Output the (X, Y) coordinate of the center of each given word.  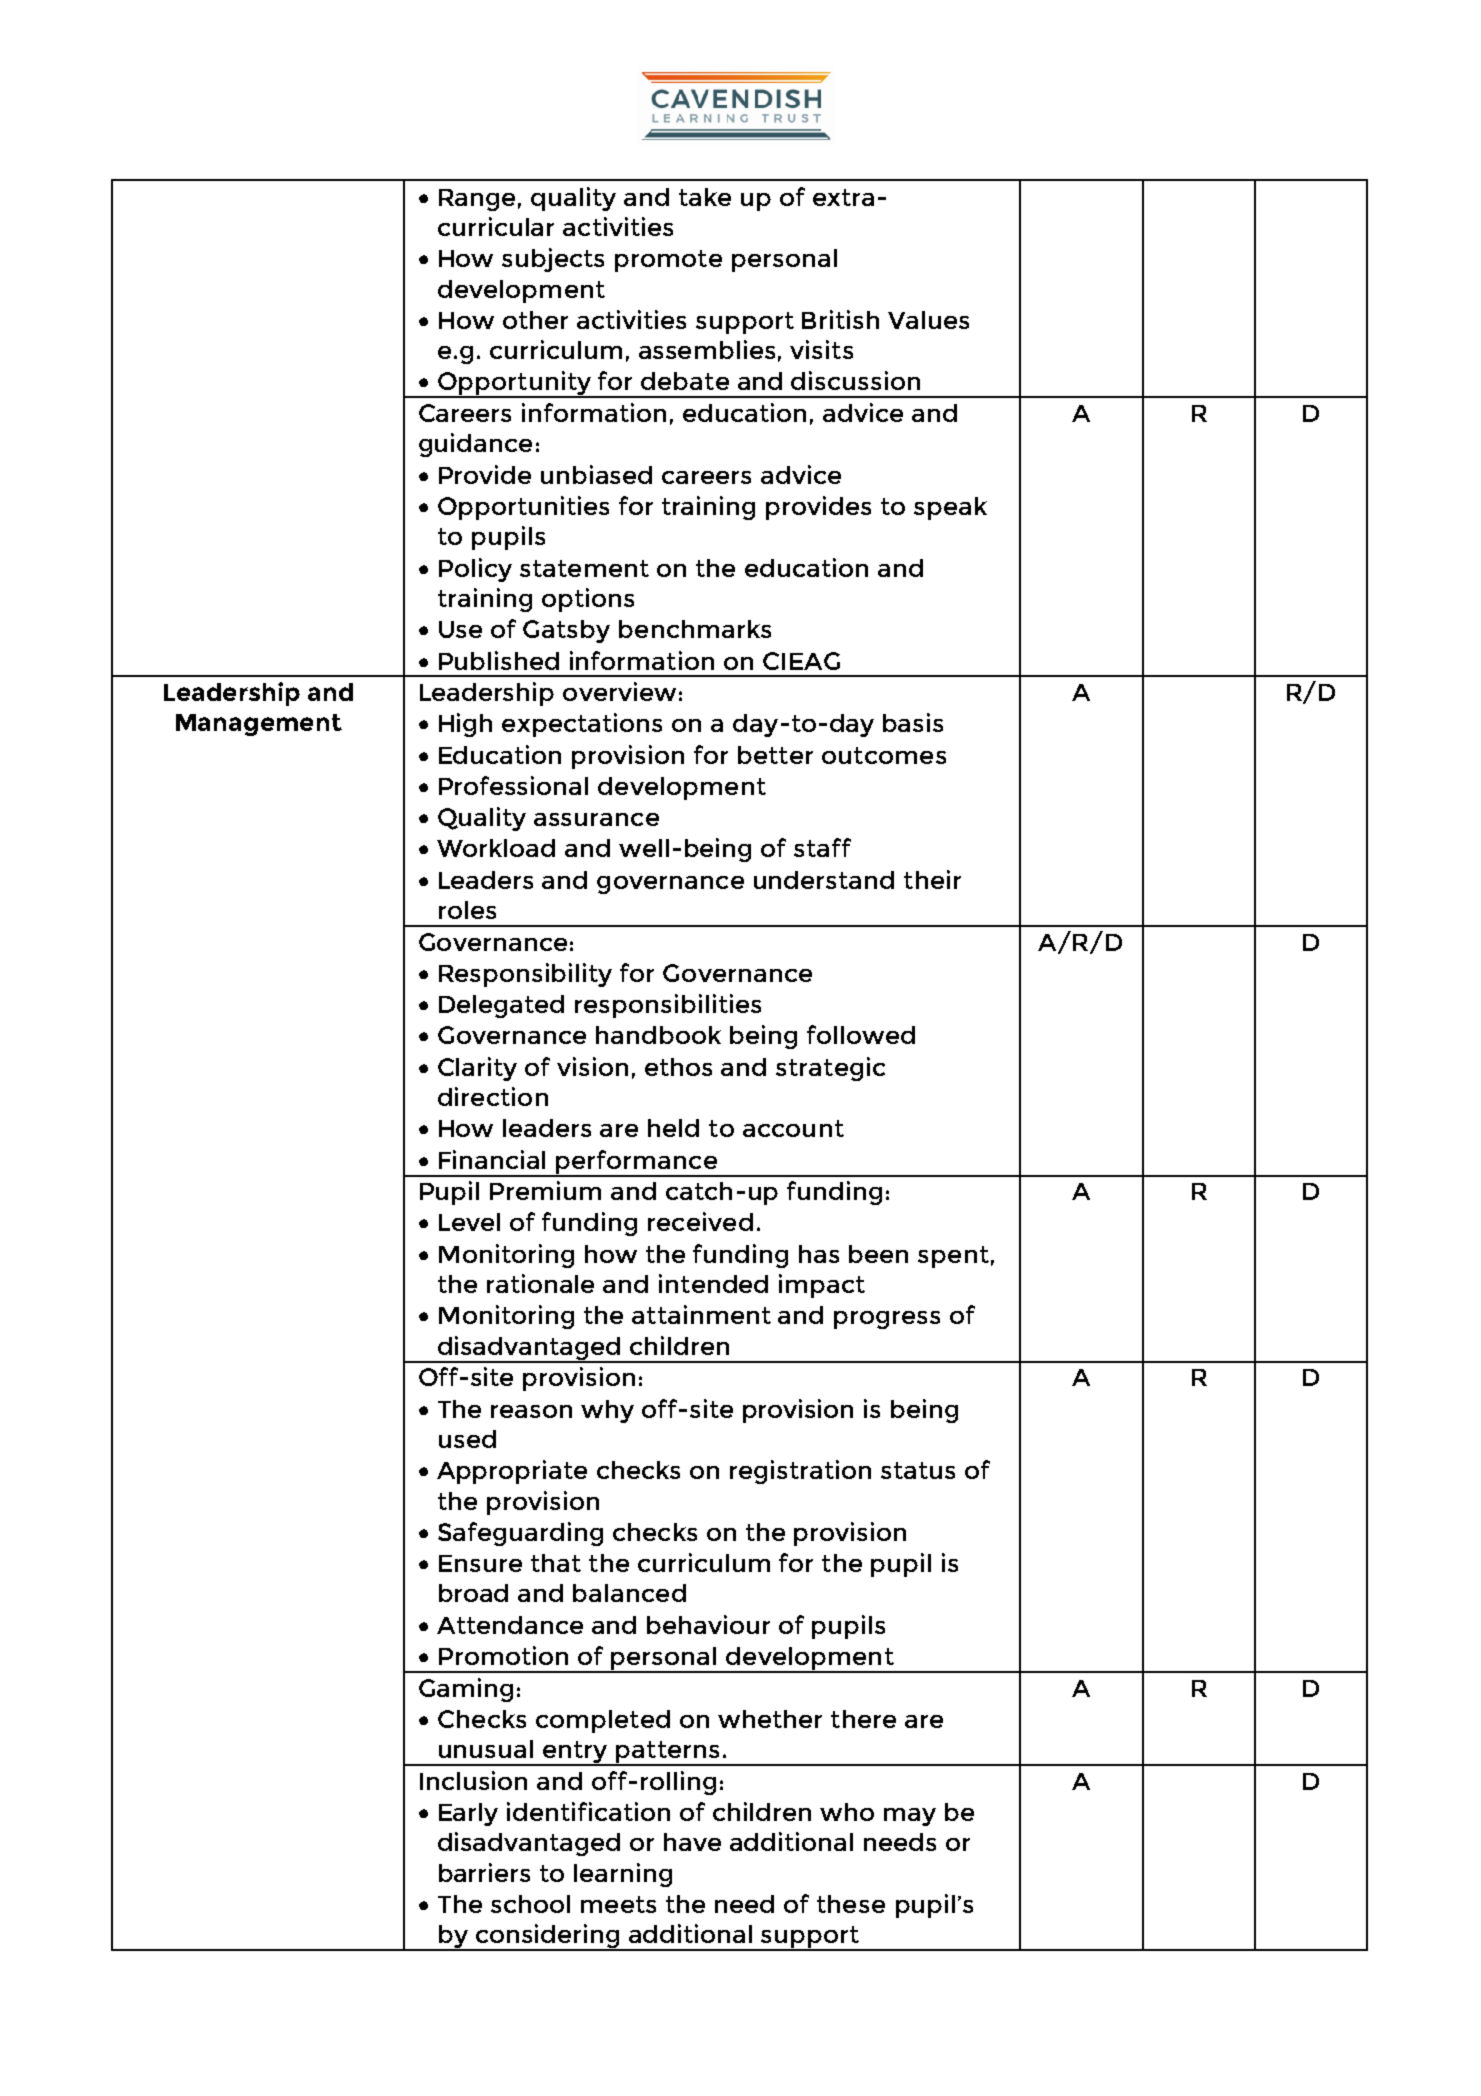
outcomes (884, 755)
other (535, 320)
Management (259, 725)
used (467, 1439)
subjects (553, 260)
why (607, 1411)
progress (887, 1320)
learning (623, 1875)
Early (468, 1814)
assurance (596, 819)
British (840, 319)
